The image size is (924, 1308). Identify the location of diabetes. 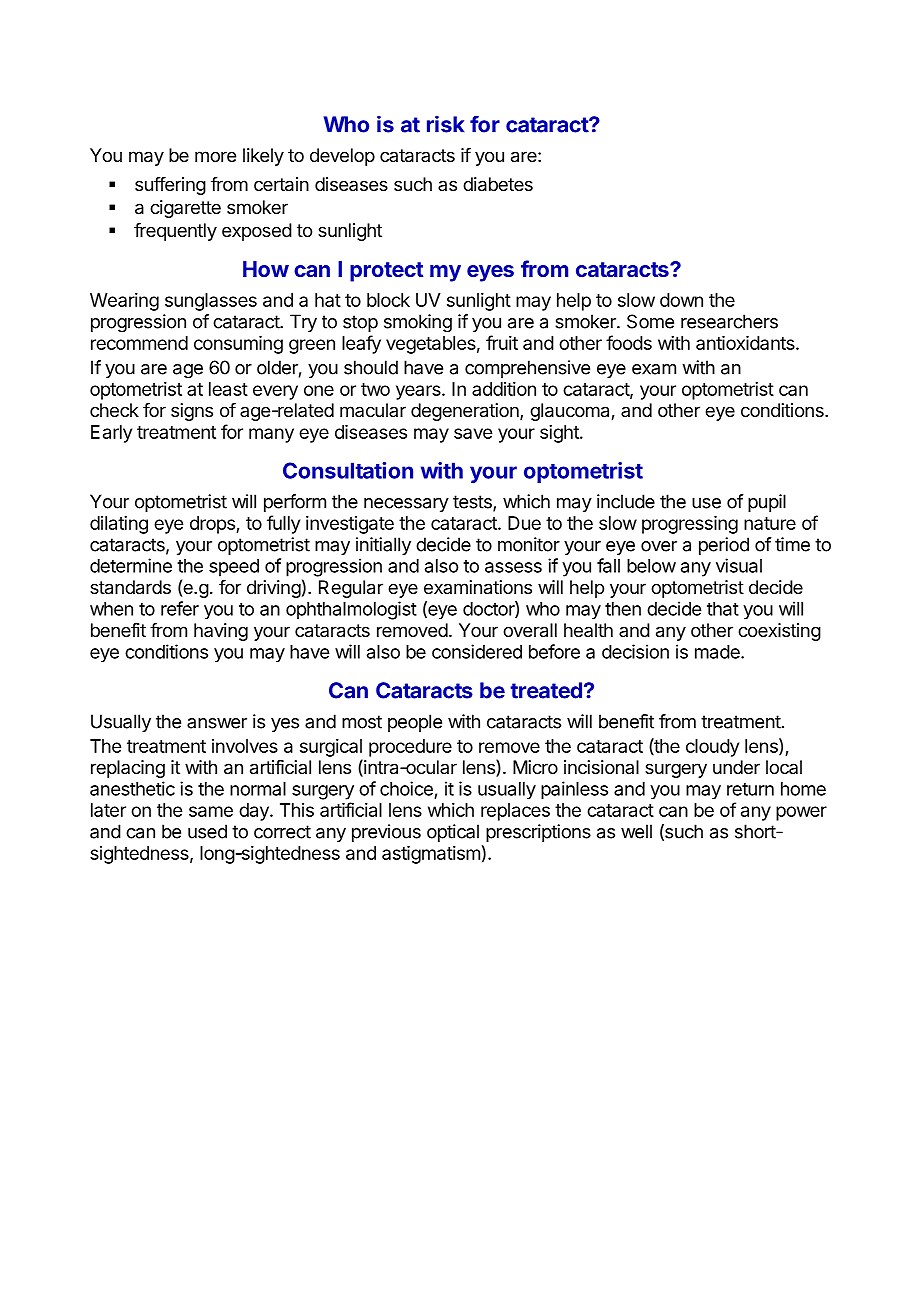
(498, 184).
